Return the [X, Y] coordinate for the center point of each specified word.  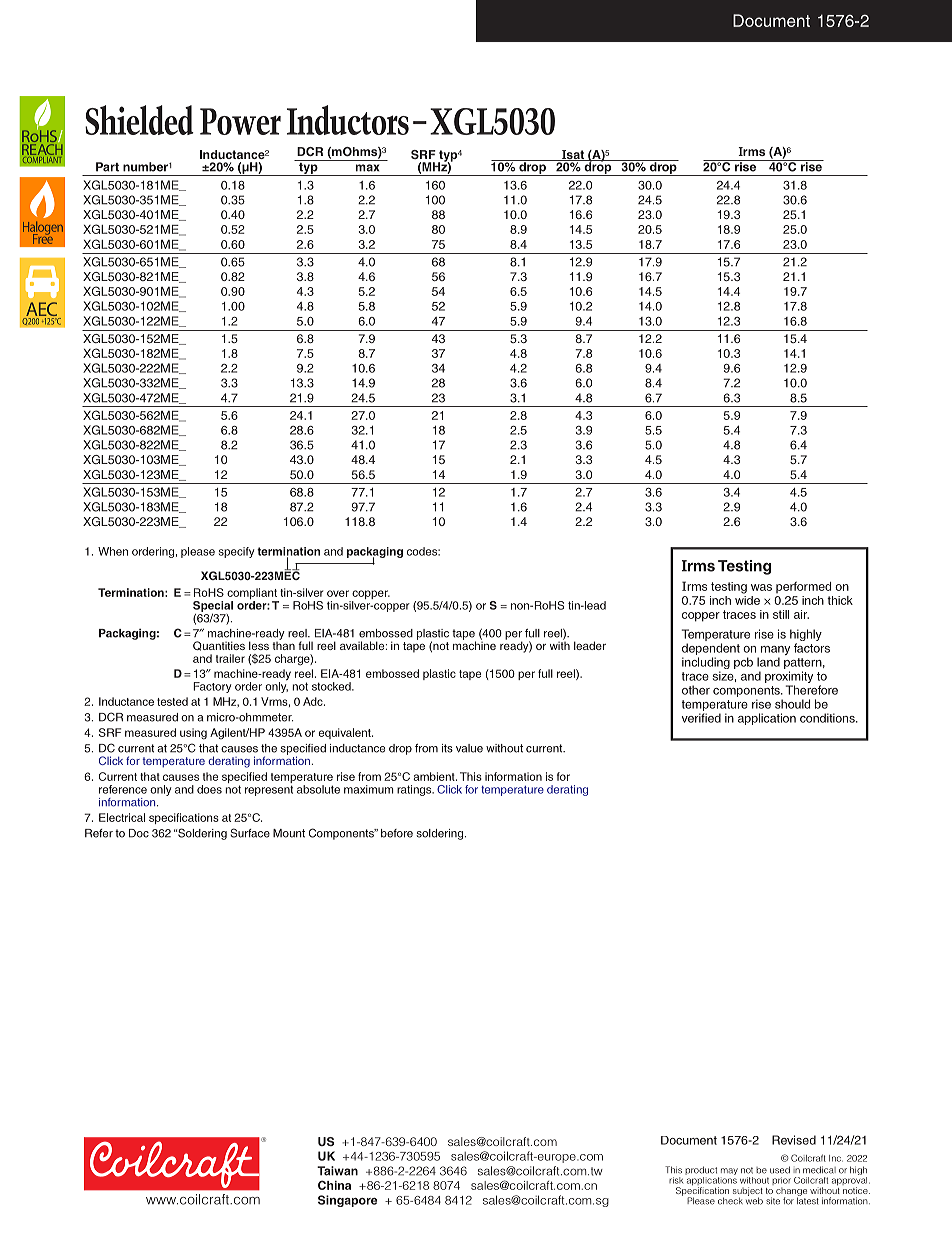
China [334, 1185]
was [761, 587]
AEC [42, 310]
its [447, 748]
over [338, 593]
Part [107, 167]
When [113, 551]
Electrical [122, 817]
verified [701, 718]
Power [240, 121]
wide [747, 599]
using [193, 734]
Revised [794, 1140]
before [397, 833]
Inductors [348, 120]
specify [236, 552]
